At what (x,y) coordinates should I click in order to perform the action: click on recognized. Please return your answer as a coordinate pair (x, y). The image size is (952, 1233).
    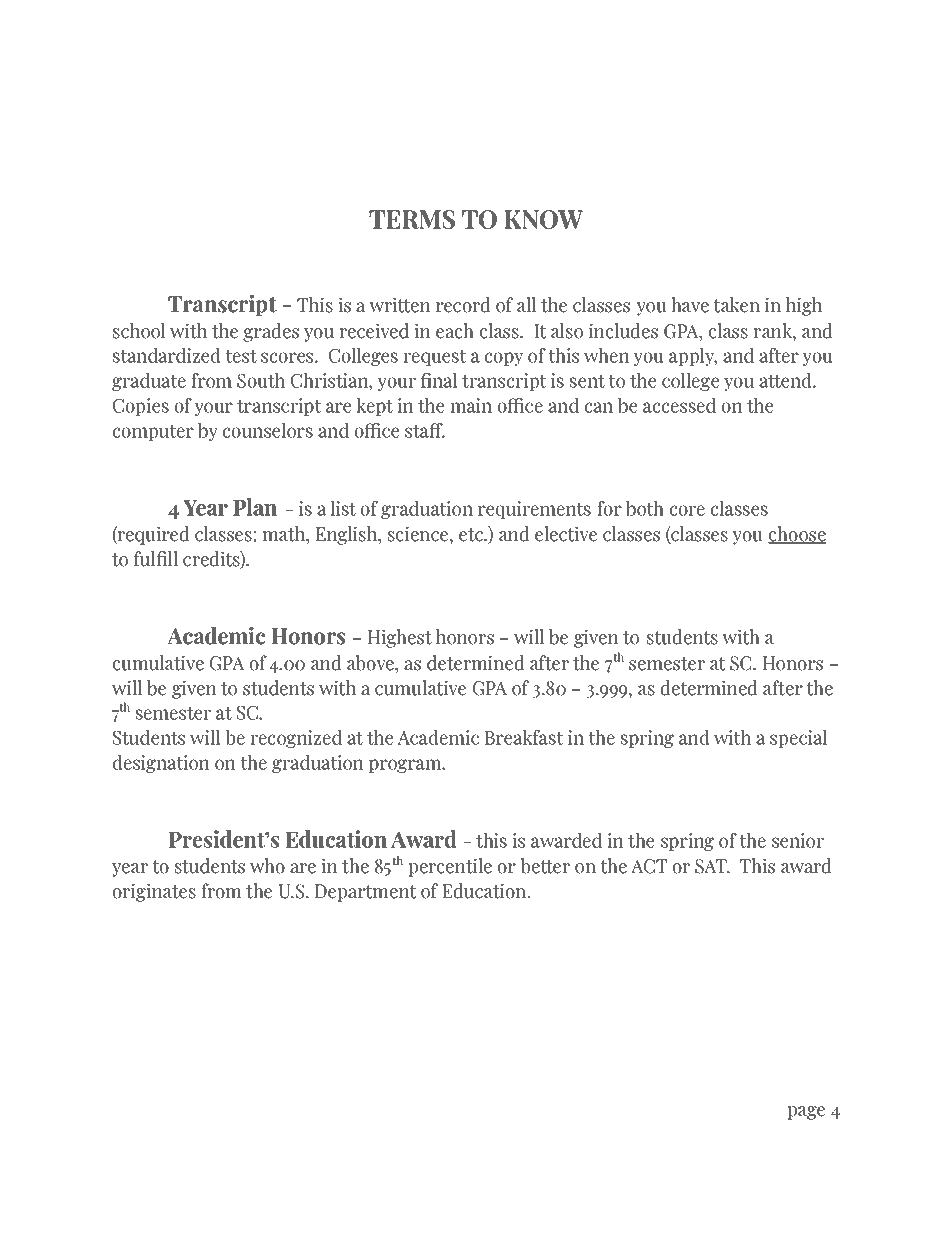
    Looking at the image, I should click on (296, 738).
